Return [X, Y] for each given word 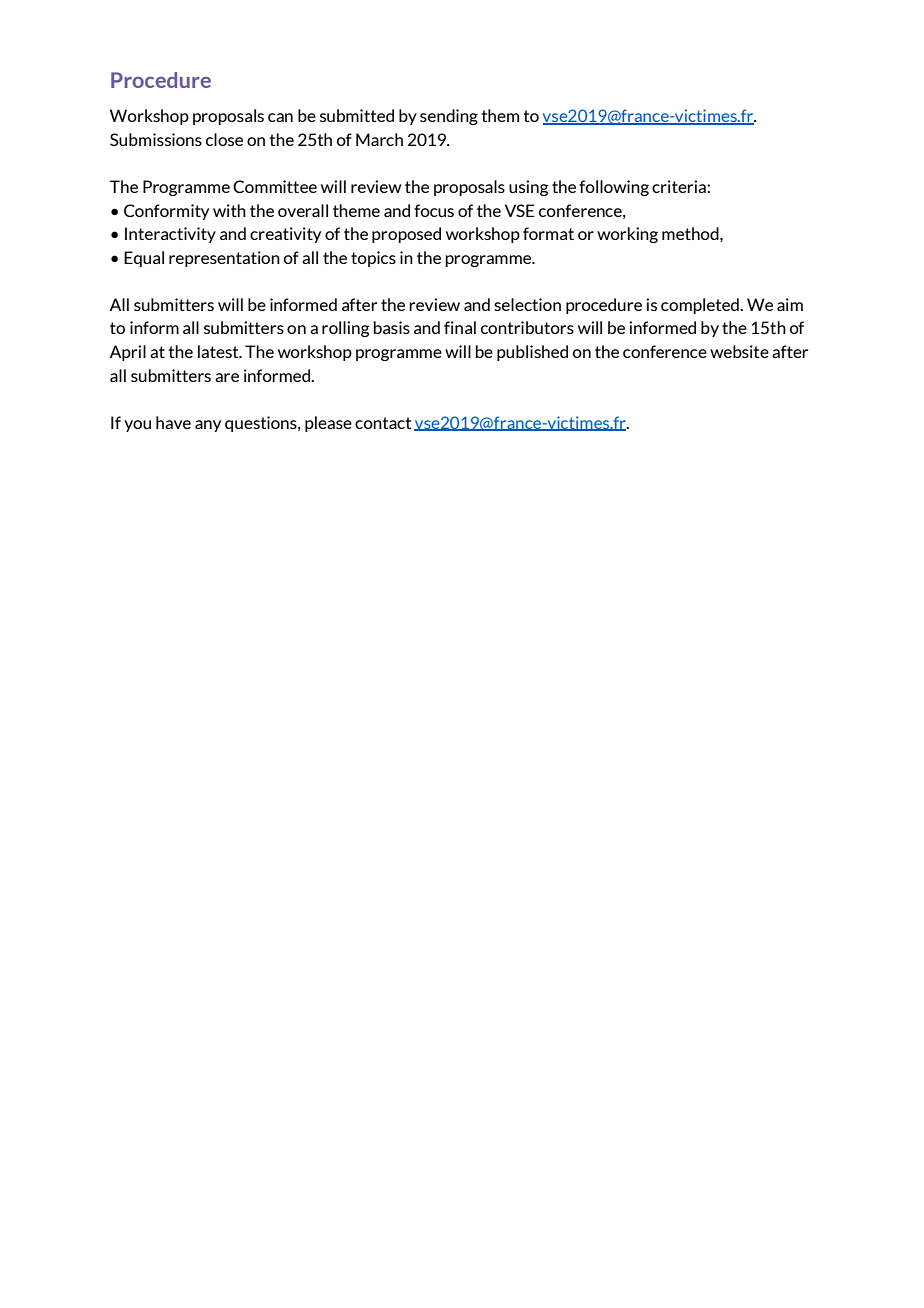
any [208, 426]
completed [701, 306]
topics [373, 259]
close [224, 139]
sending [449, 117]
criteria [680, 186]
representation [224, 259]
